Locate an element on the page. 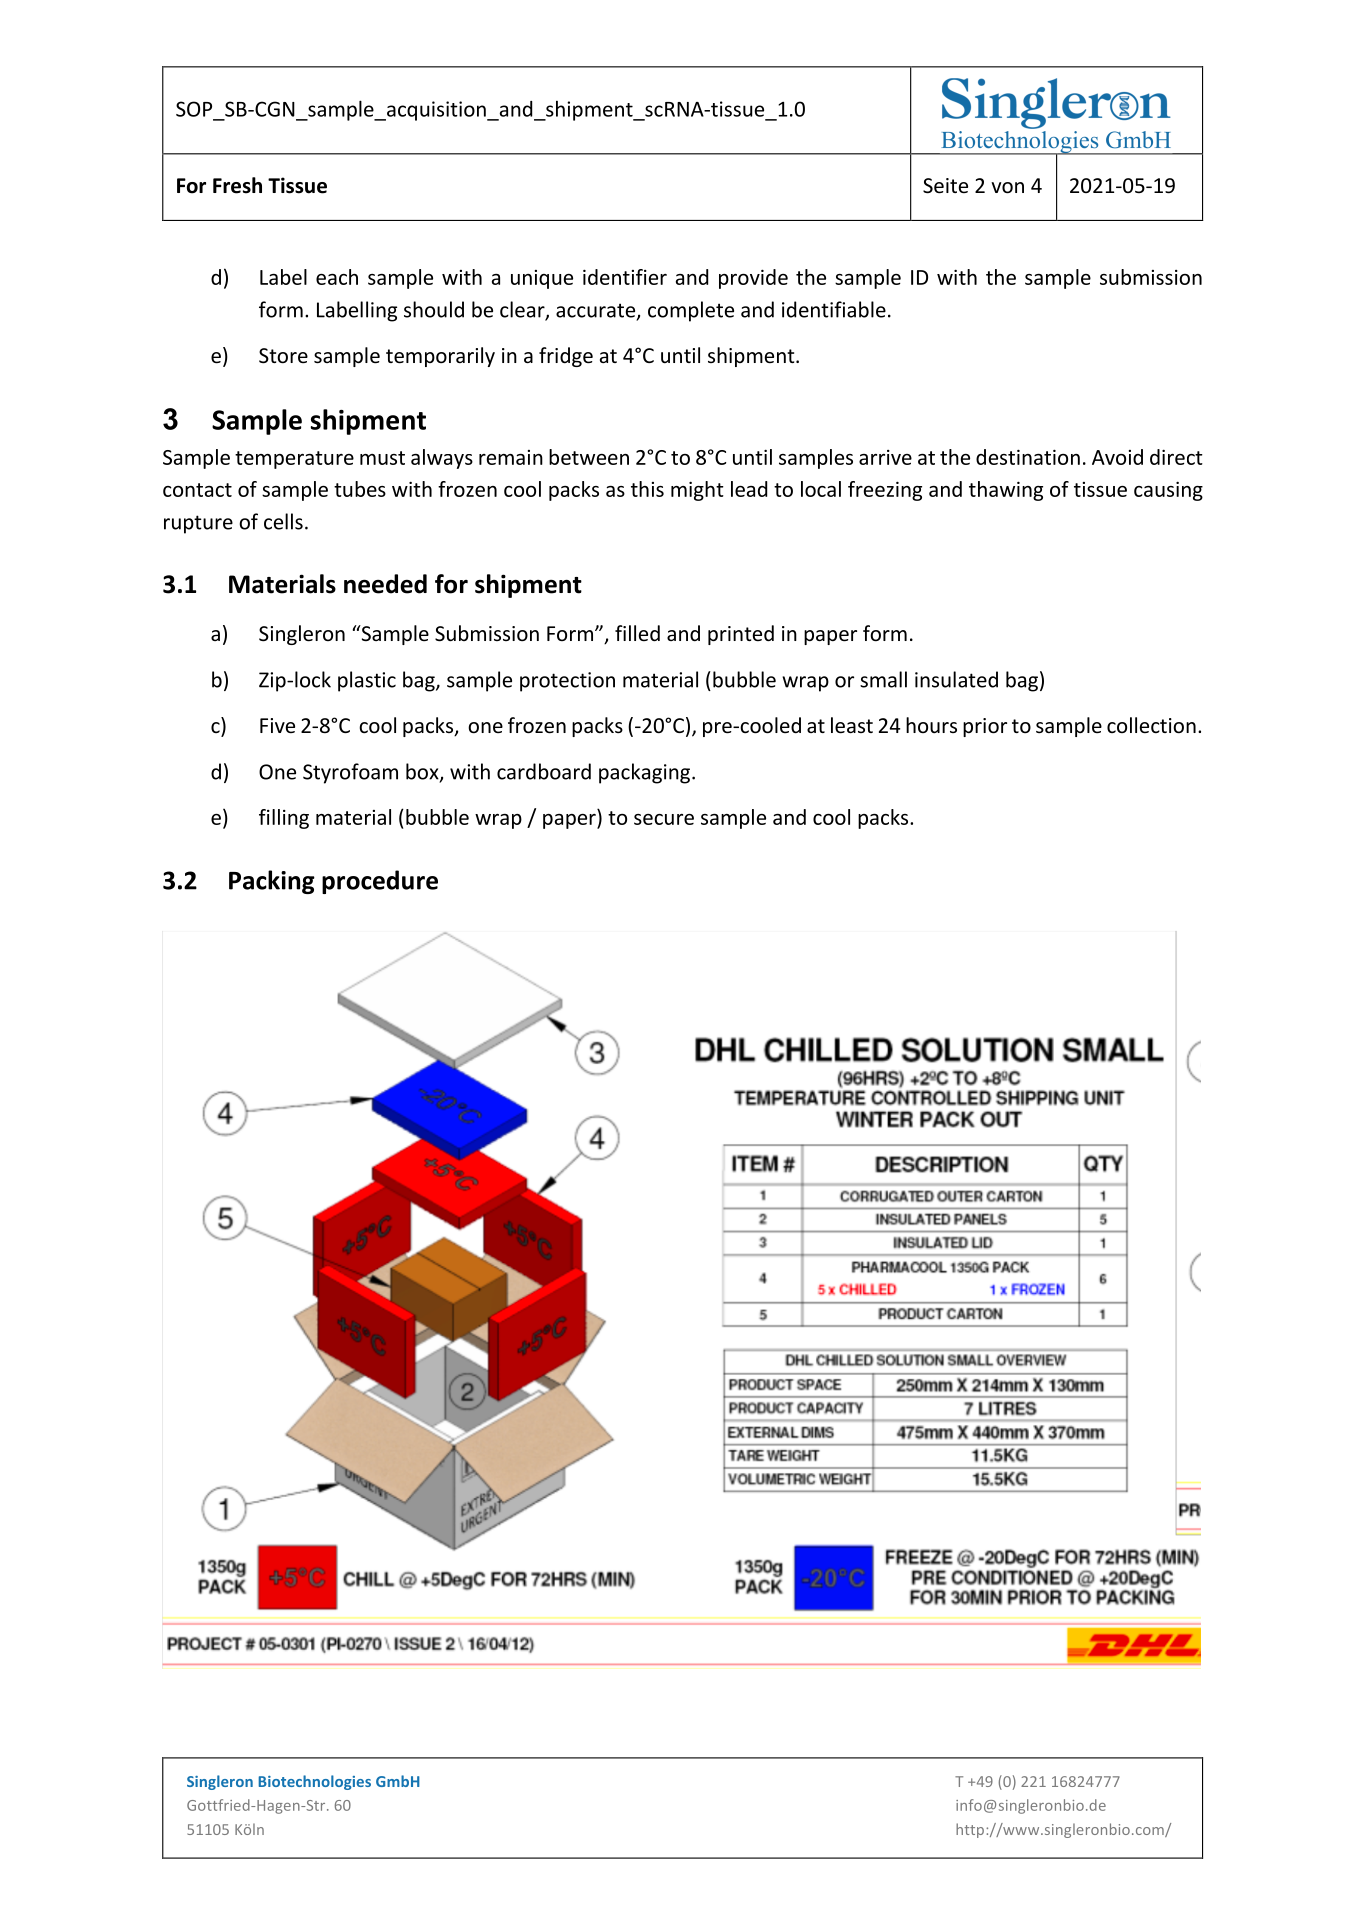  von is located at coordinates (1007, 188).
